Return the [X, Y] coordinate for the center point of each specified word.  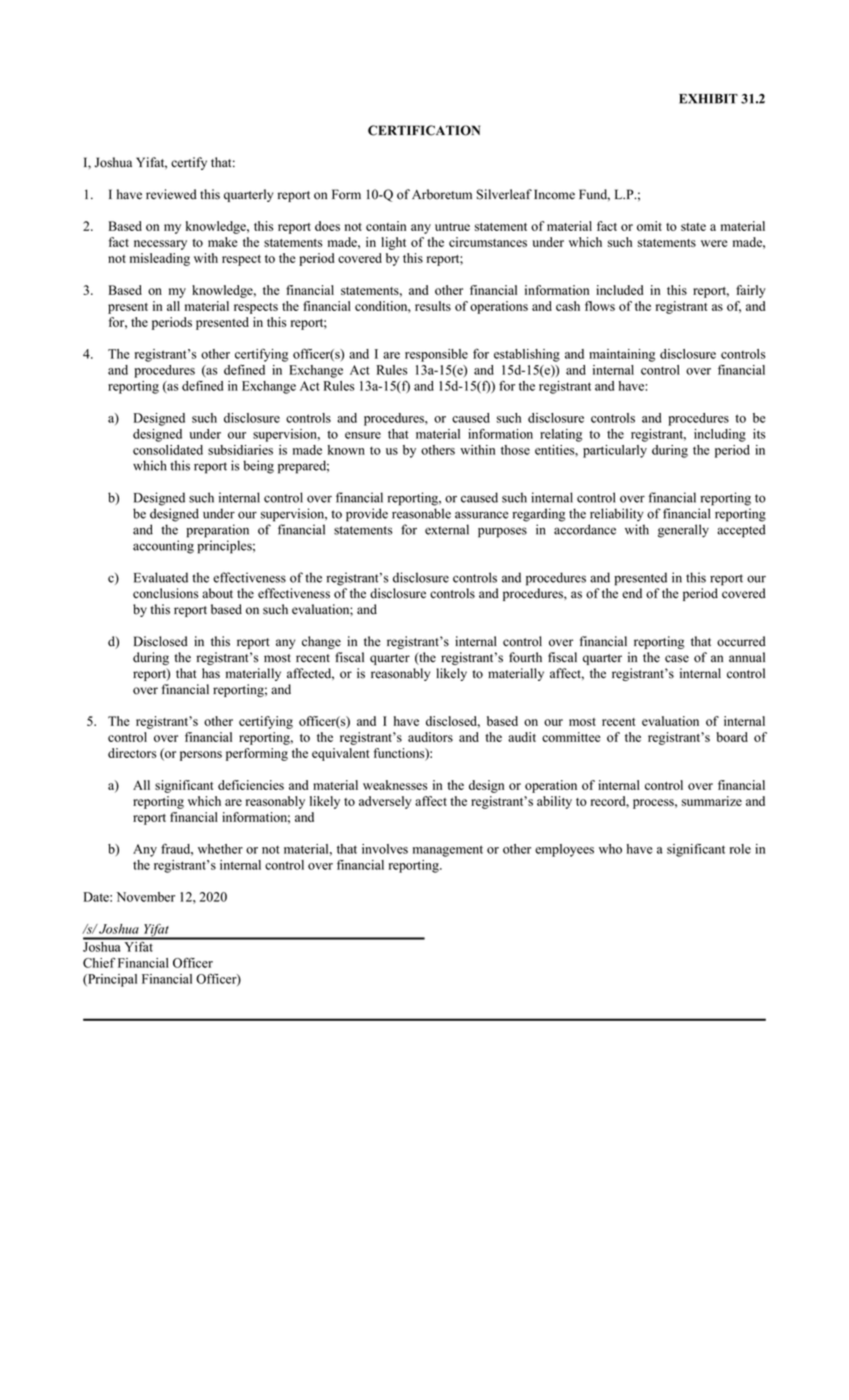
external [447, 529]
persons [201, 756]
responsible [436, 355]
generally [683, 531]
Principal [111, 980]
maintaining [622, 355]
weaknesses [395, 785]
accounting [163, 547]
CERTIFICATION [424, 130]
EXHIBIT [708, 99]
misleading [160, 259]
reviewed [171, 194]
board [732, 737]
